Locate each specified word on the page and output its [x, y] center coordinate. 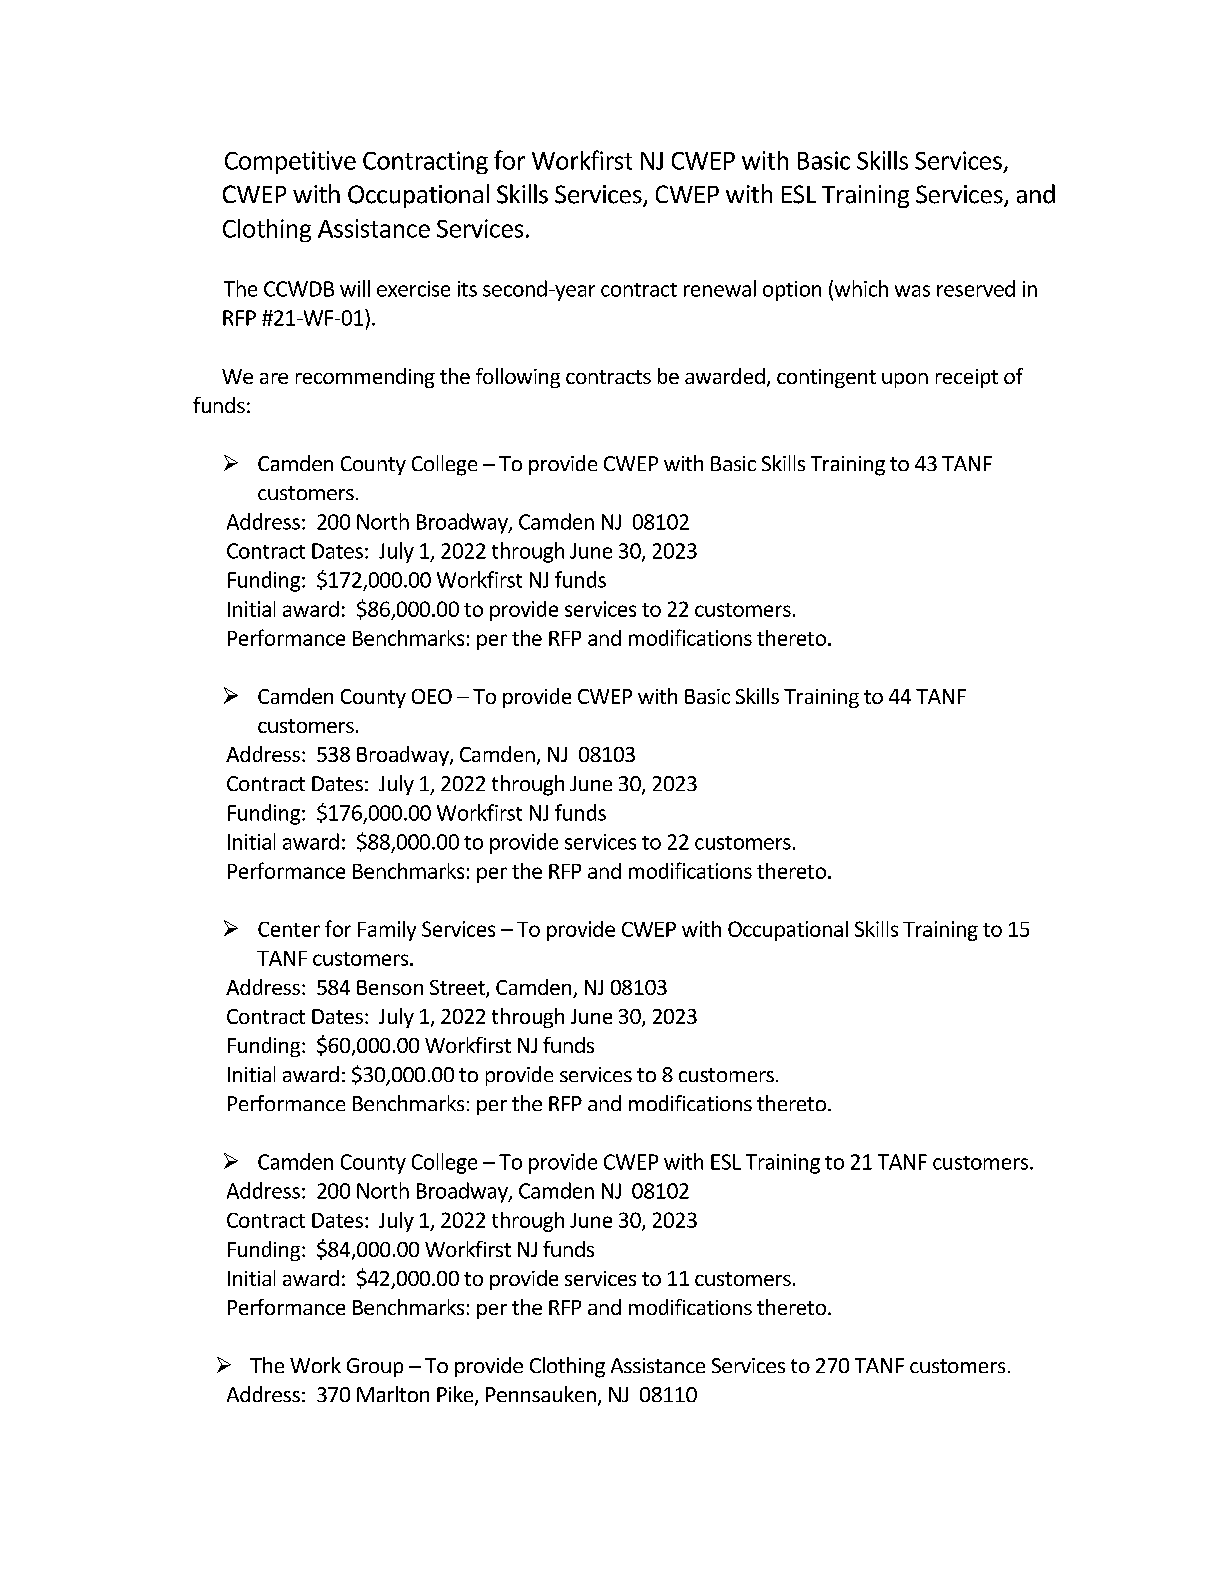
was [912, 291]
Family [387, 931]
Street [458, 989]
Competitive [290, 162]
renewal [720, 288]
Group [375, 1367]
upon [905, 380]
